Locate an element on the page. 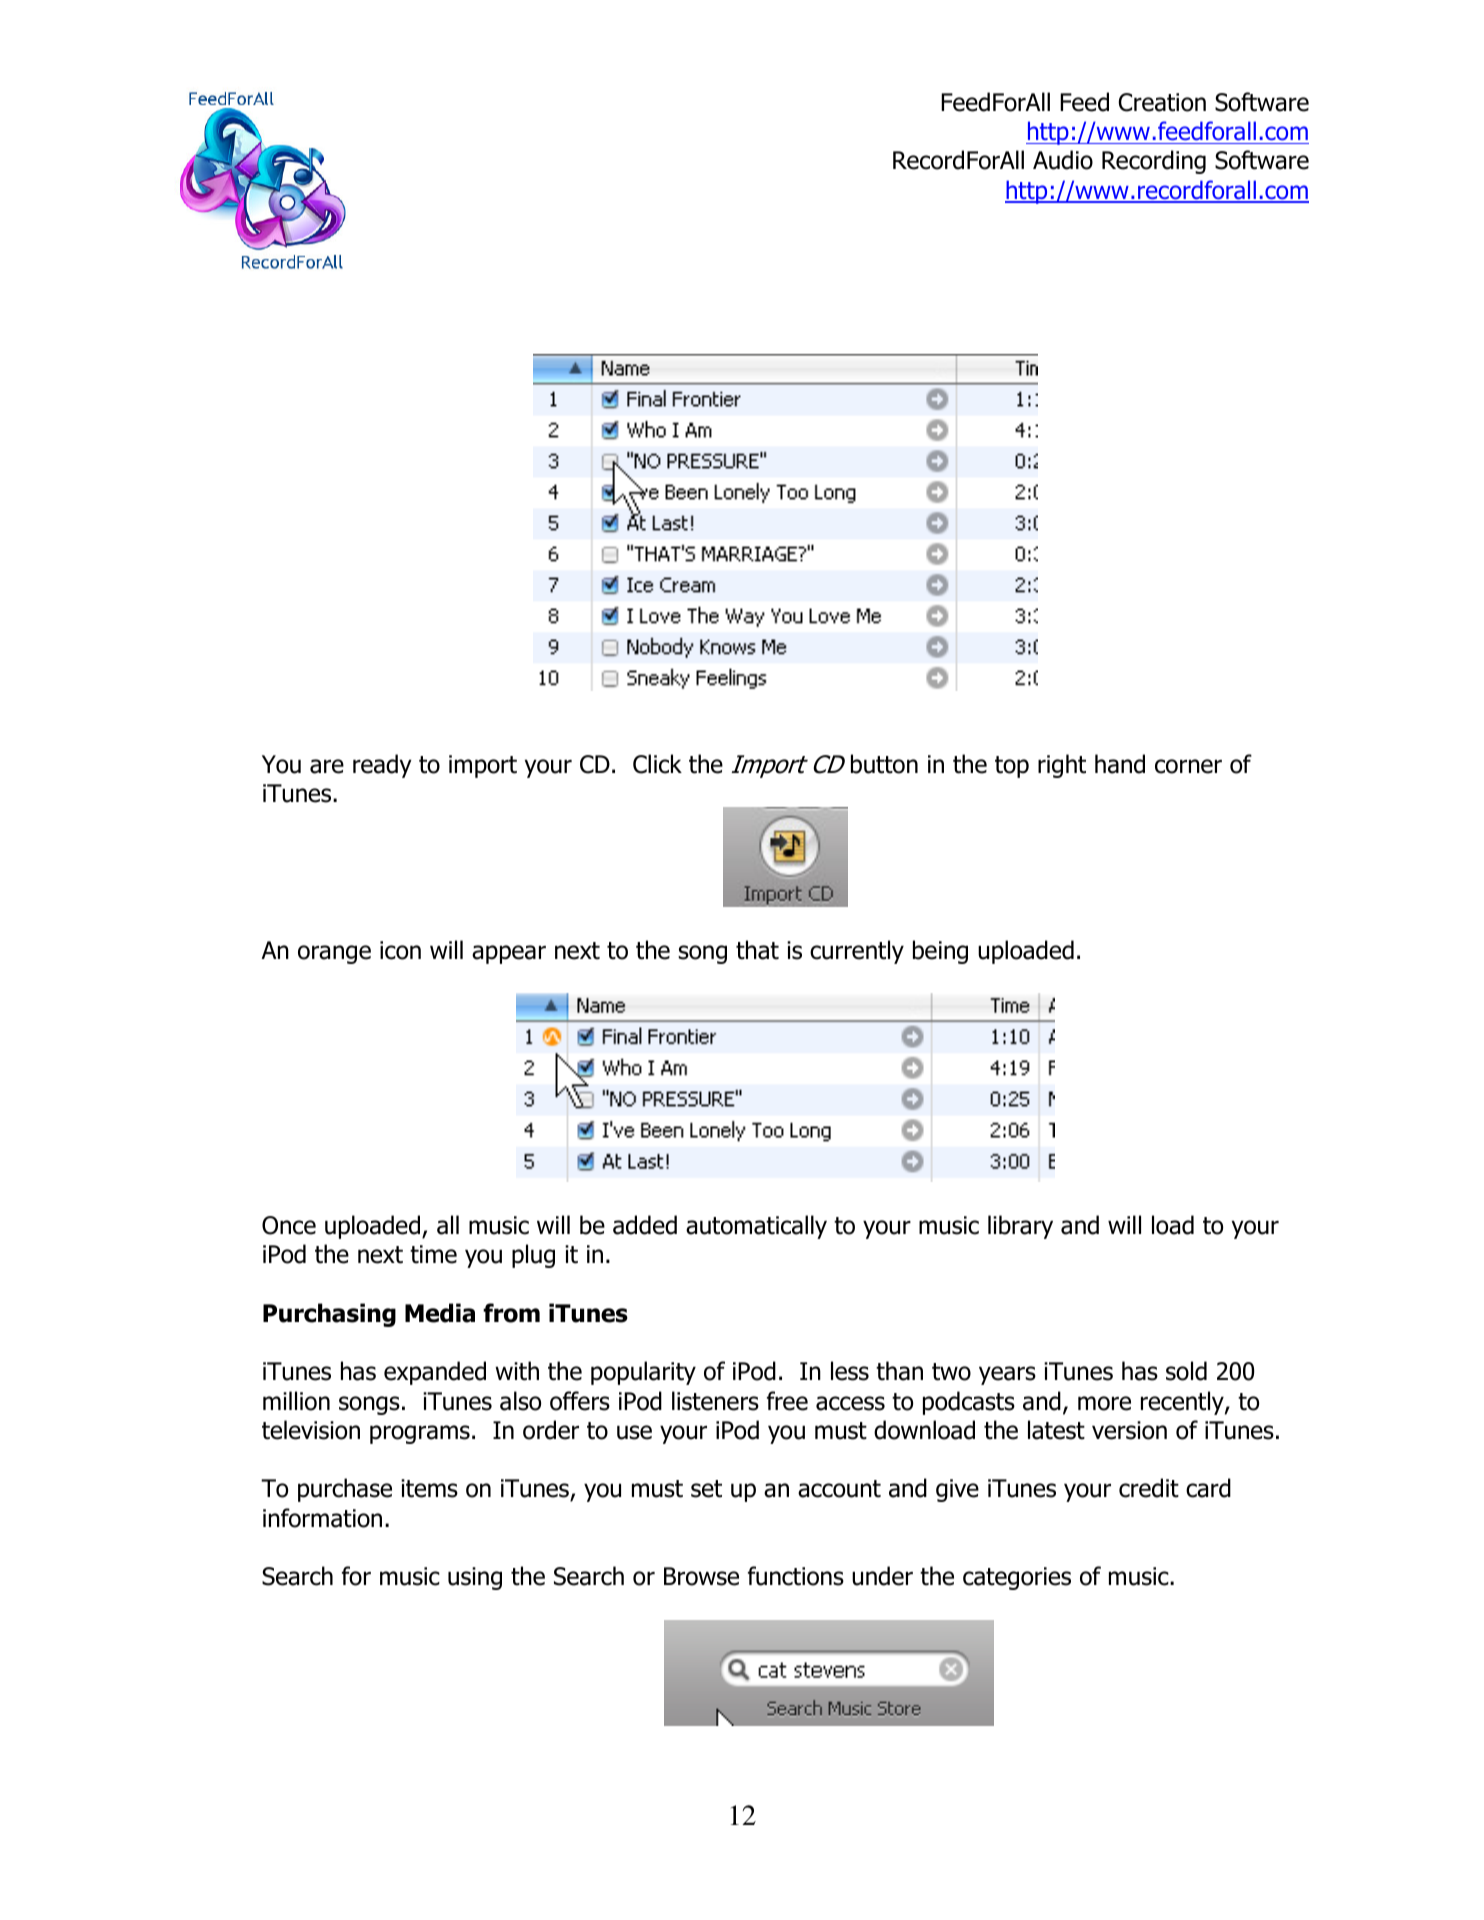 This image has height=1920, width=1484. Recording is located at coordinates (1154, 162).
